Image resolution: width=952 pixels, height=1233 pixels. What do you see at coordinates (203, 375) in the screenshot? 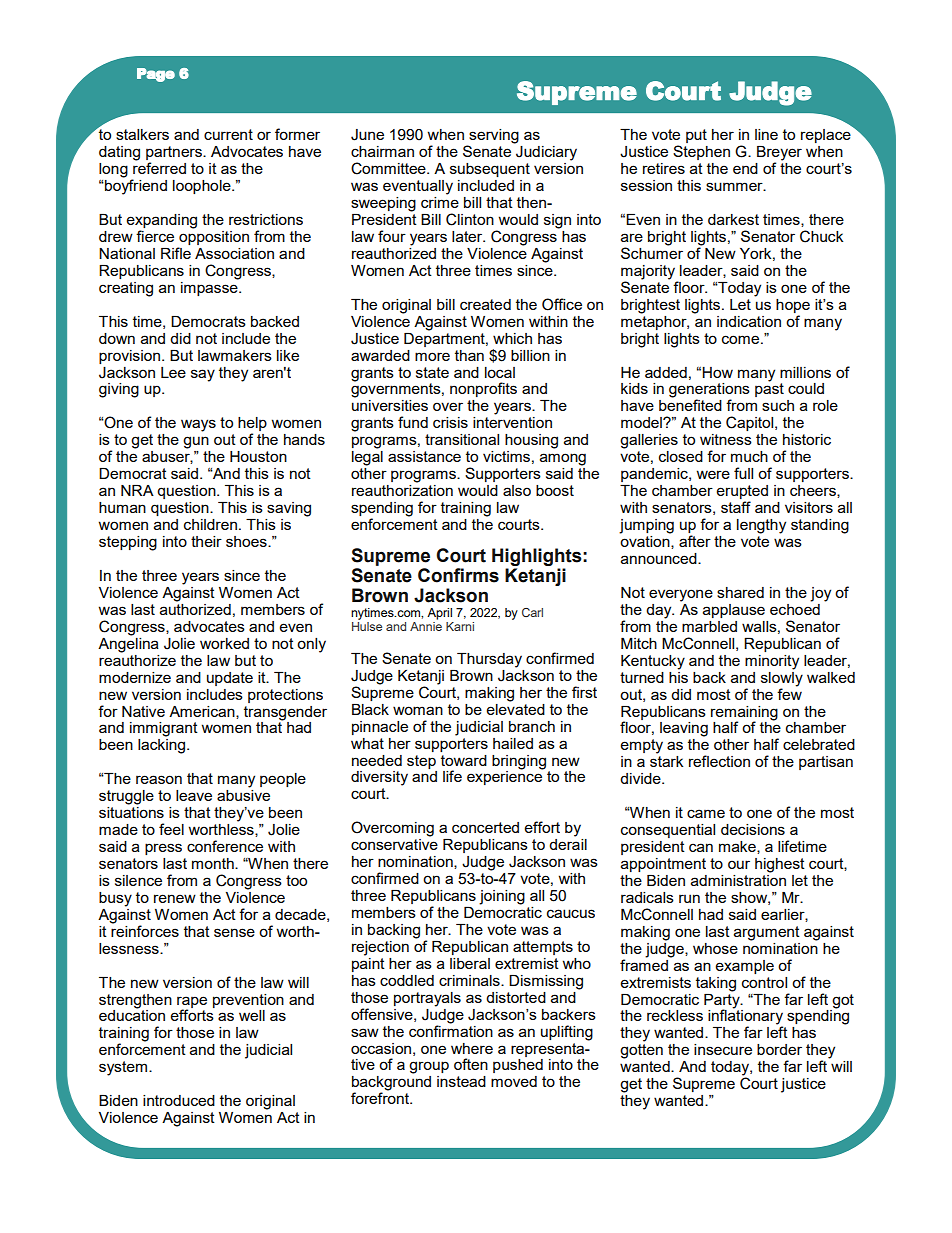
I see `say` at bounding box center [203, 375].
